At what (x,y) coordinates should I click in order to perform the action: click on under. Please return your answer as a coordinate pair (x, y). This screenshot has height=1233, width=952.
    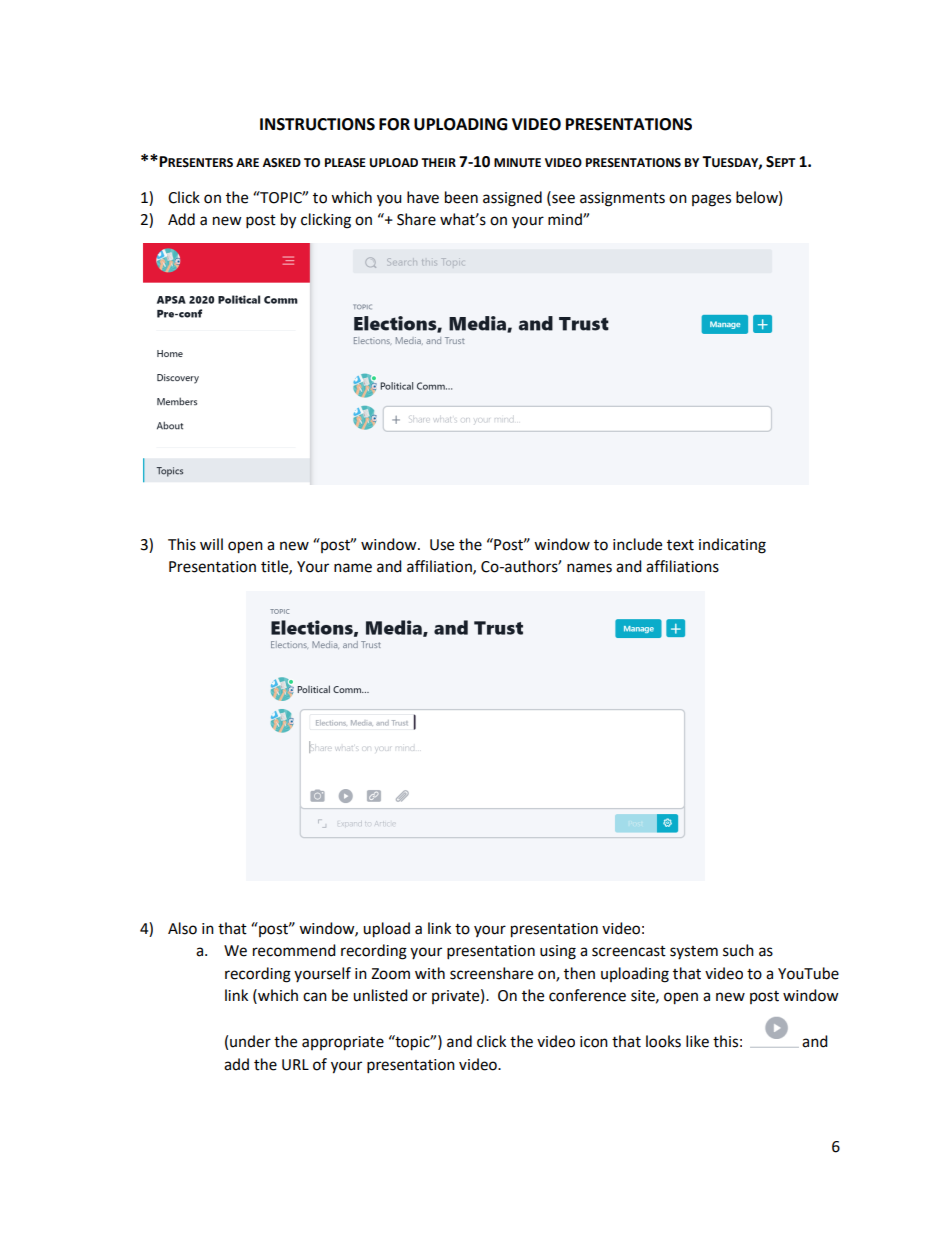
    Looking at the image, I should click on (250, 1041).
